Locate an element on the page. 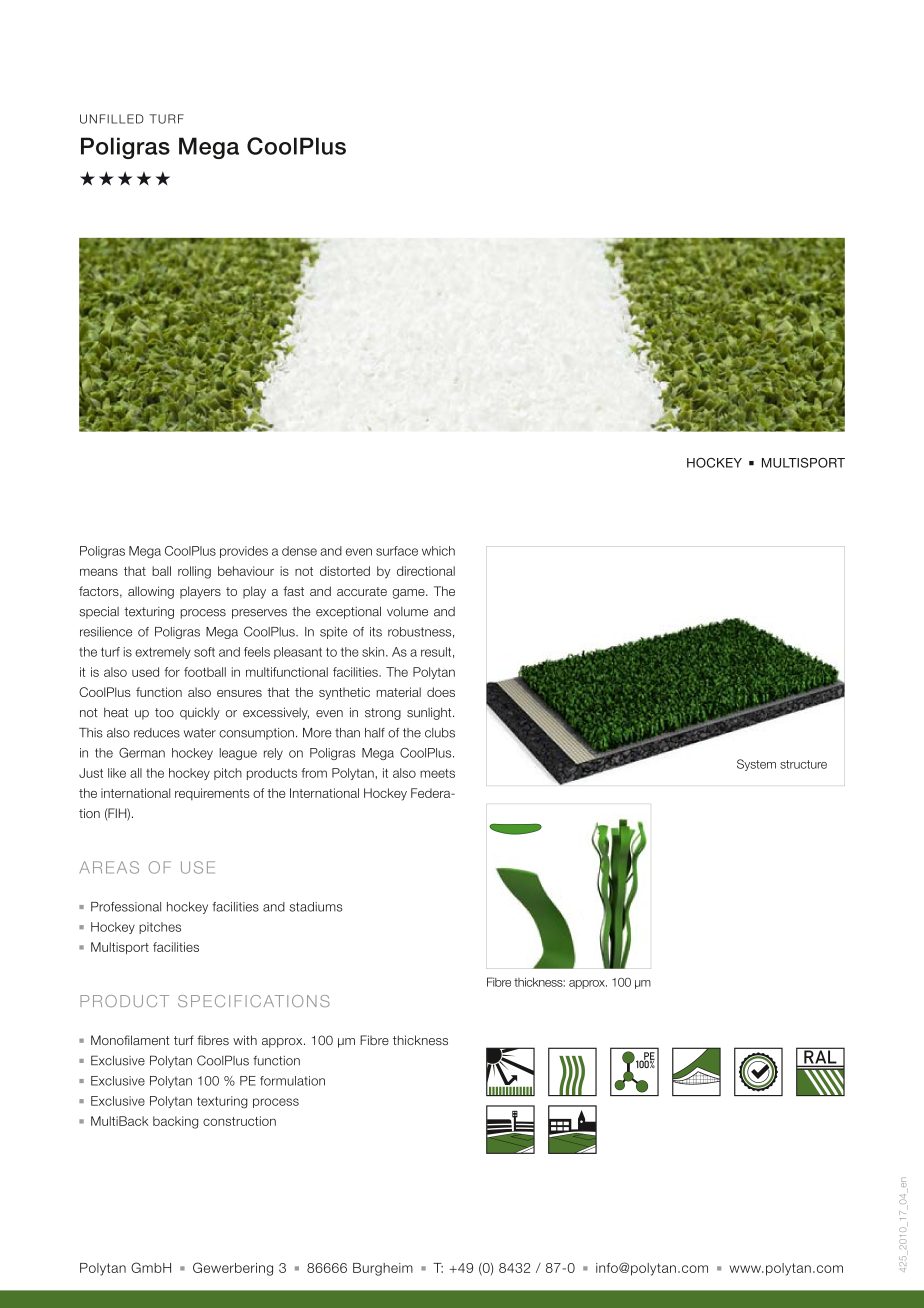 The height and width of the image is (1308, 924). with is located at coordinates (245, 1040).
